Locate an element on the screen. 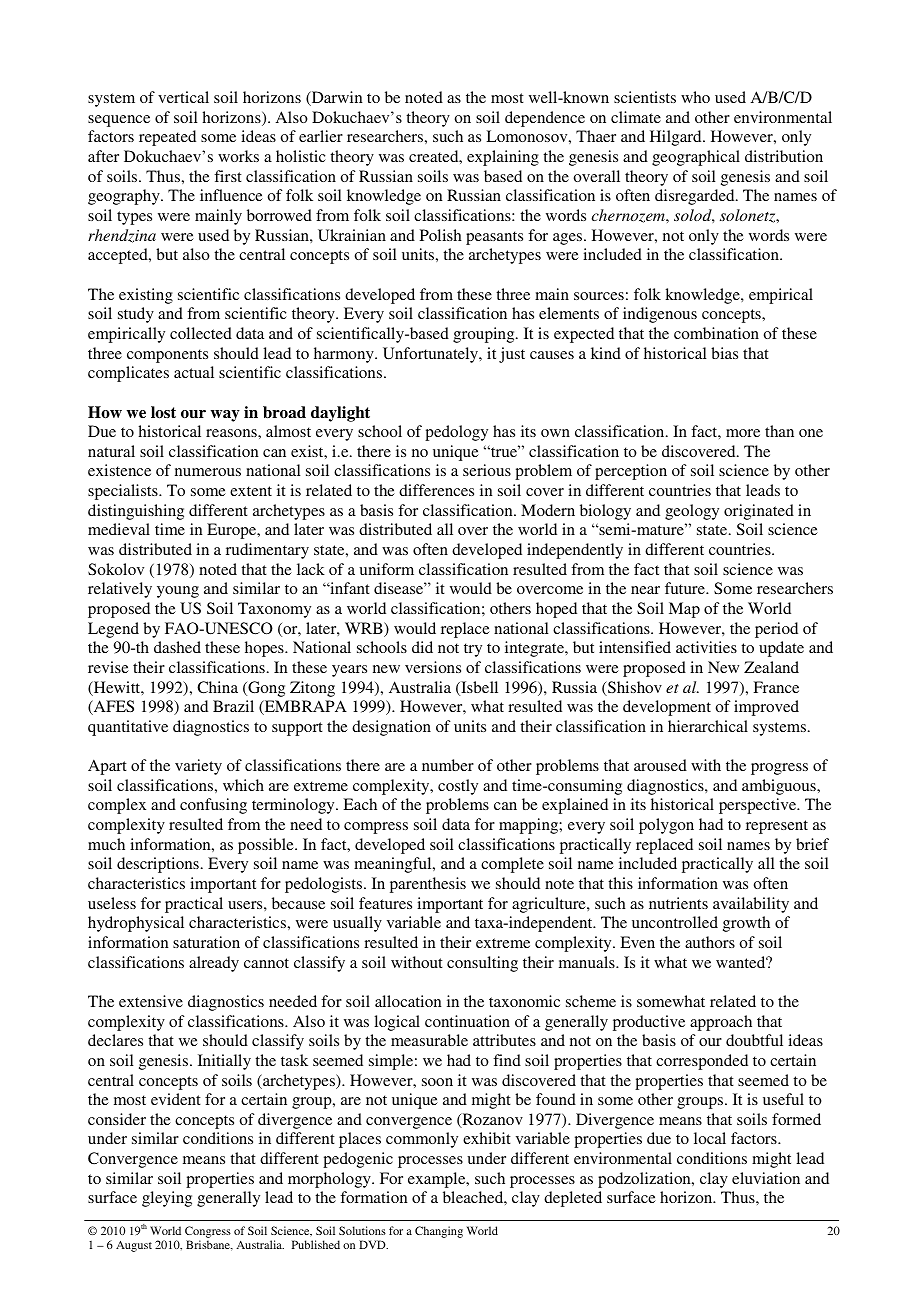  activities is located at coordinates (706, 647).
